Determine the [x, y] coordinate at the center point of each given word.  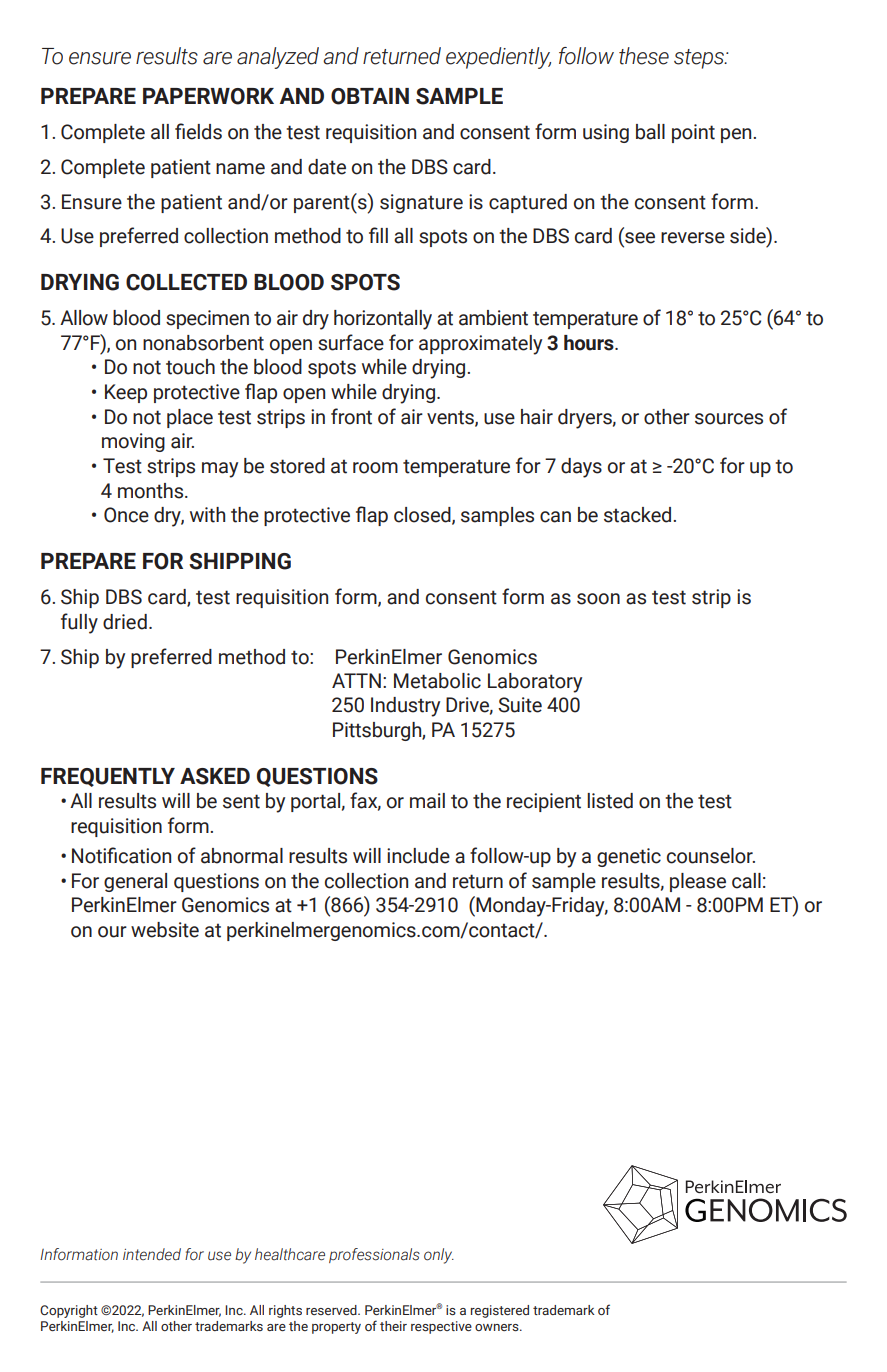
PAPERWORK [208, 96]
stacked [639, 515]
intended [152, 1254]
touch [190, 367]
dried [125, 622]
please [698, 882]
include [418, 856]
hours [590, 343]
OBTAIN [370, 96]
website [165, 930]
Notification [121, 855]
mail [427, 801]
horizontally [383, 320]
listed [610, 801]
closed [423, 516]
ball [650, 132]
